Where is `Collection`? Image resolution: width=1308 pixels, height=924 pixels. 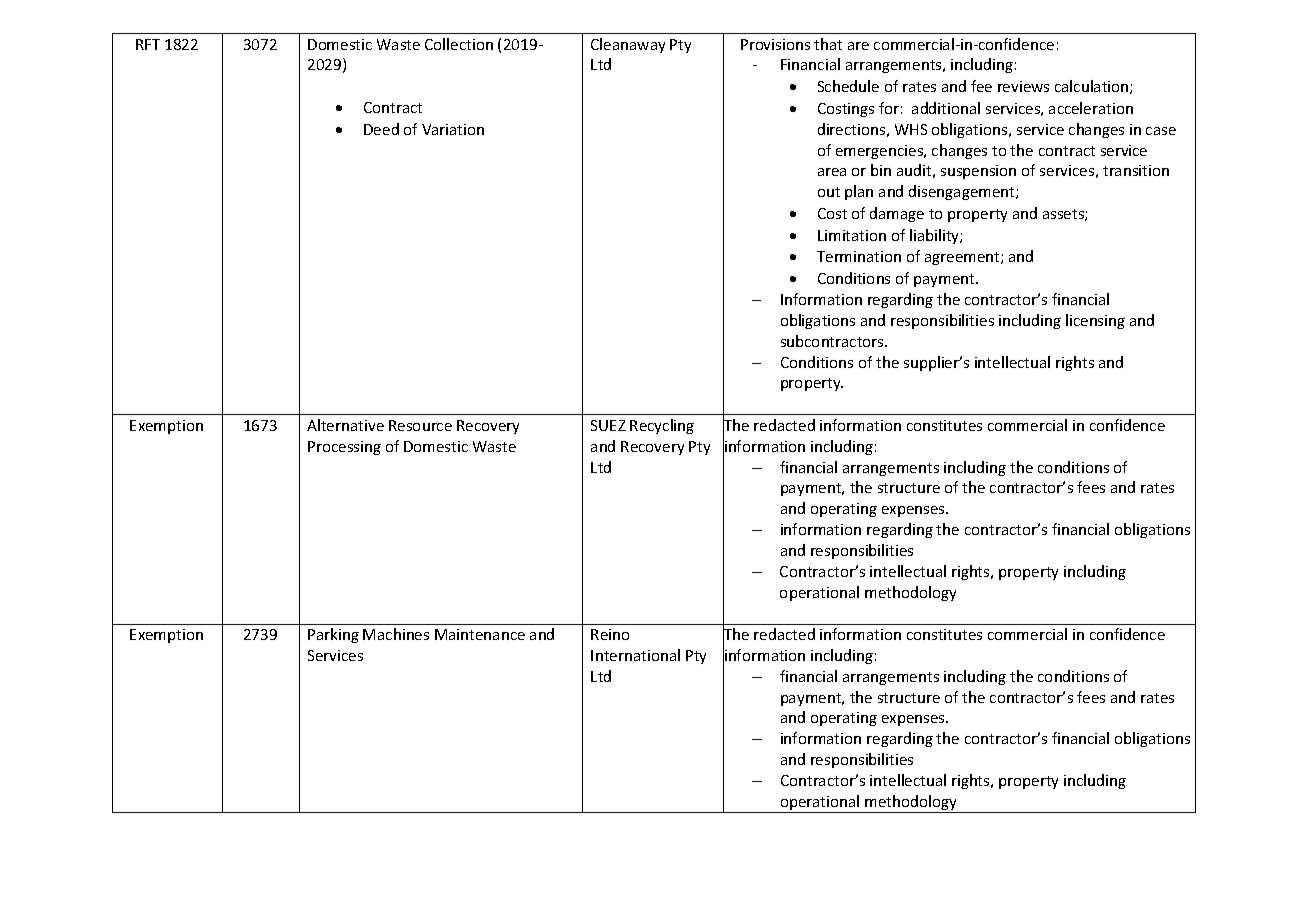 Collection is located at coordinates (459, 44).
